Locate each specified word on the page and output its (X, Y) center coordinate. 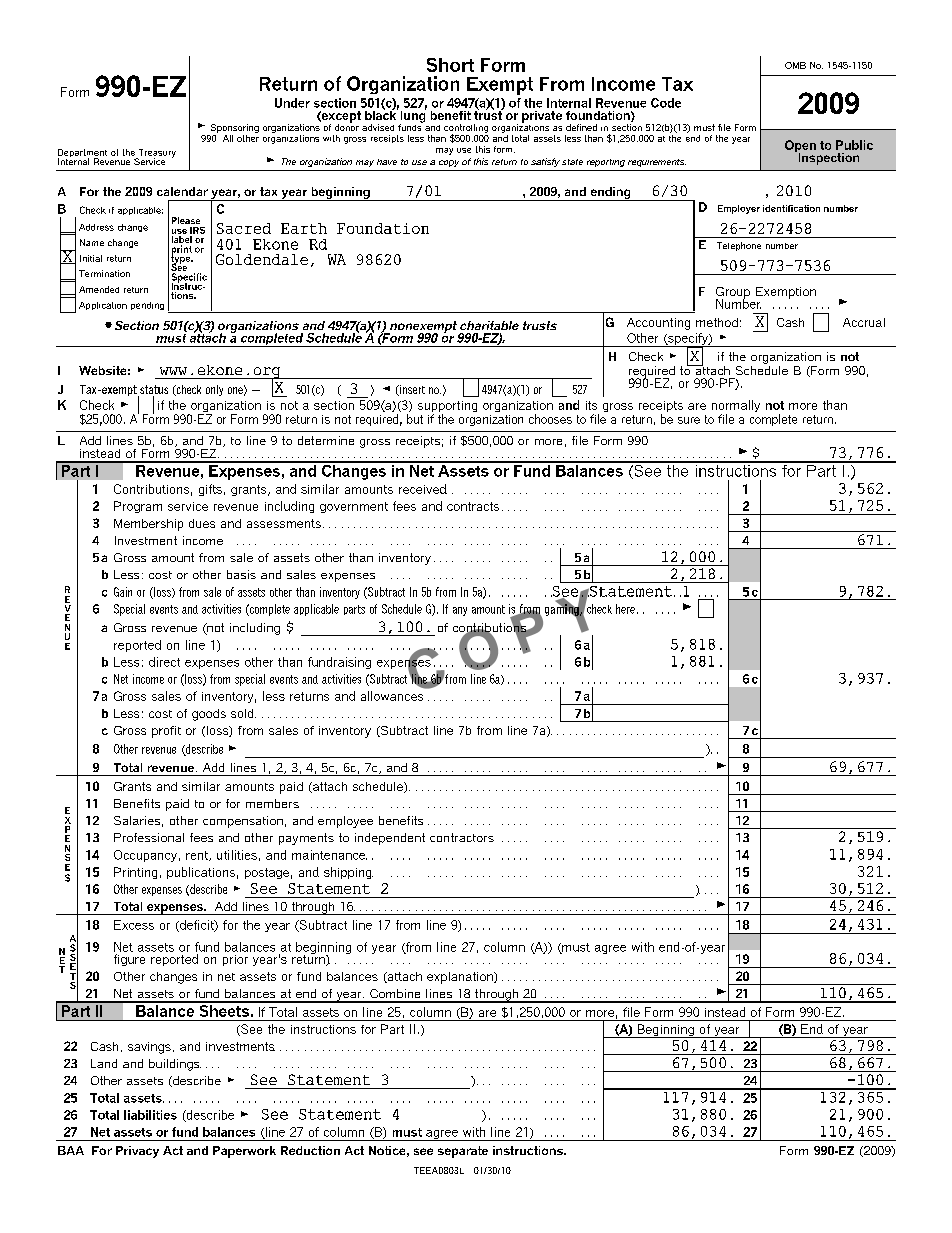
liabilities (150, 1115)
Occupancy (145, 856)
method (717, 322)
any (460, 611)
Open (800, 147)
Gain (123, 592)
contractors (462, 837)
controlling (466, 129)
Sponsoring (235, 128)
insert (411, 390)
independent (390, 839)
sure (689, 420)
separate (463, 1152)
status (153, 391)
